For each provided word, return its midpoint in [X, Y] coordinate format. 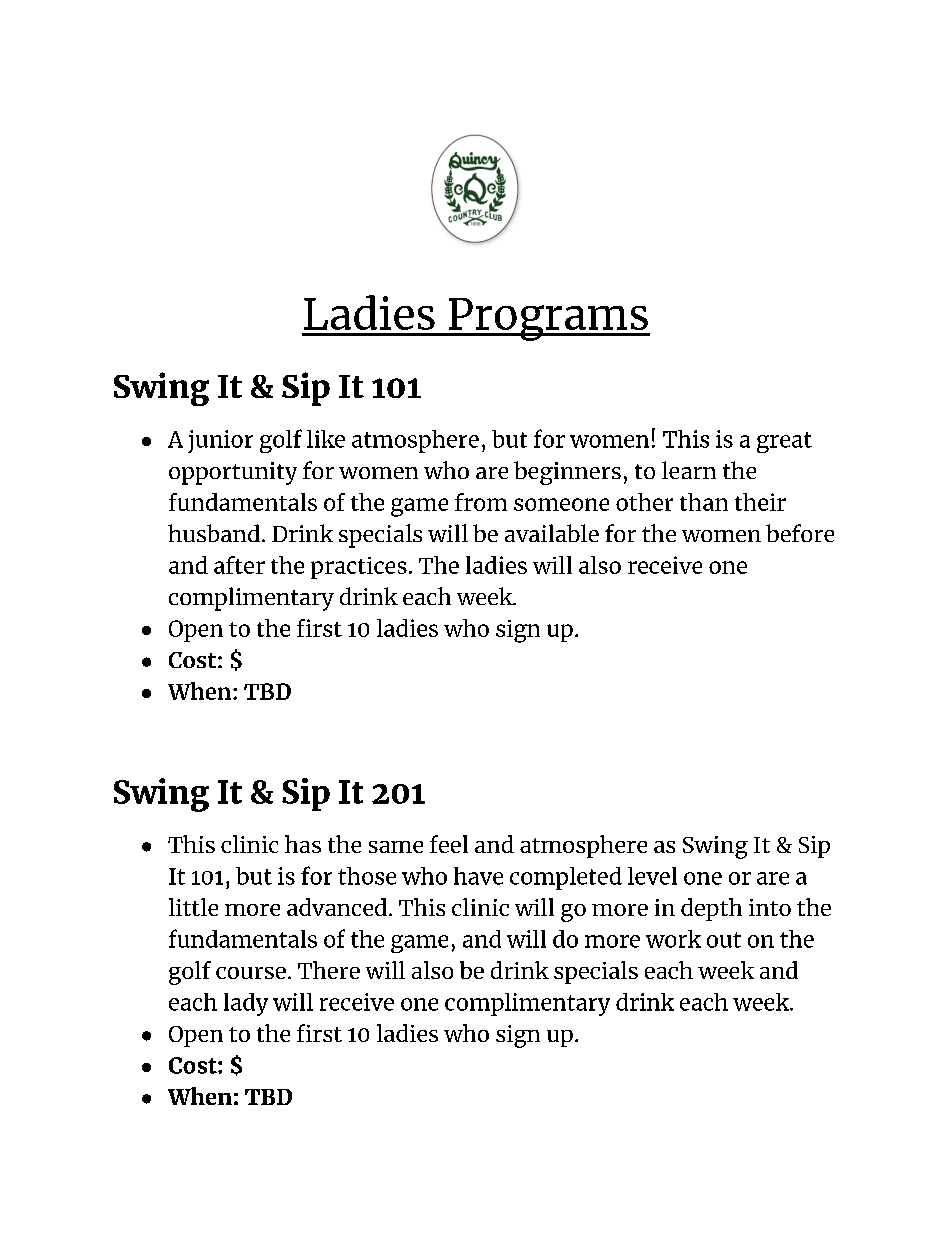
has [303, 844]
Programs [548, 319]
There [329, 970]
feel [449, 844]
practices [359, 568]
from [481, 502]
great [784, 442]
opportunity [233, 473]
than [704, 502]
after [239, 565]
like [326, 439]
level [652, 876]
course [251, 973]
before [800, 533]
